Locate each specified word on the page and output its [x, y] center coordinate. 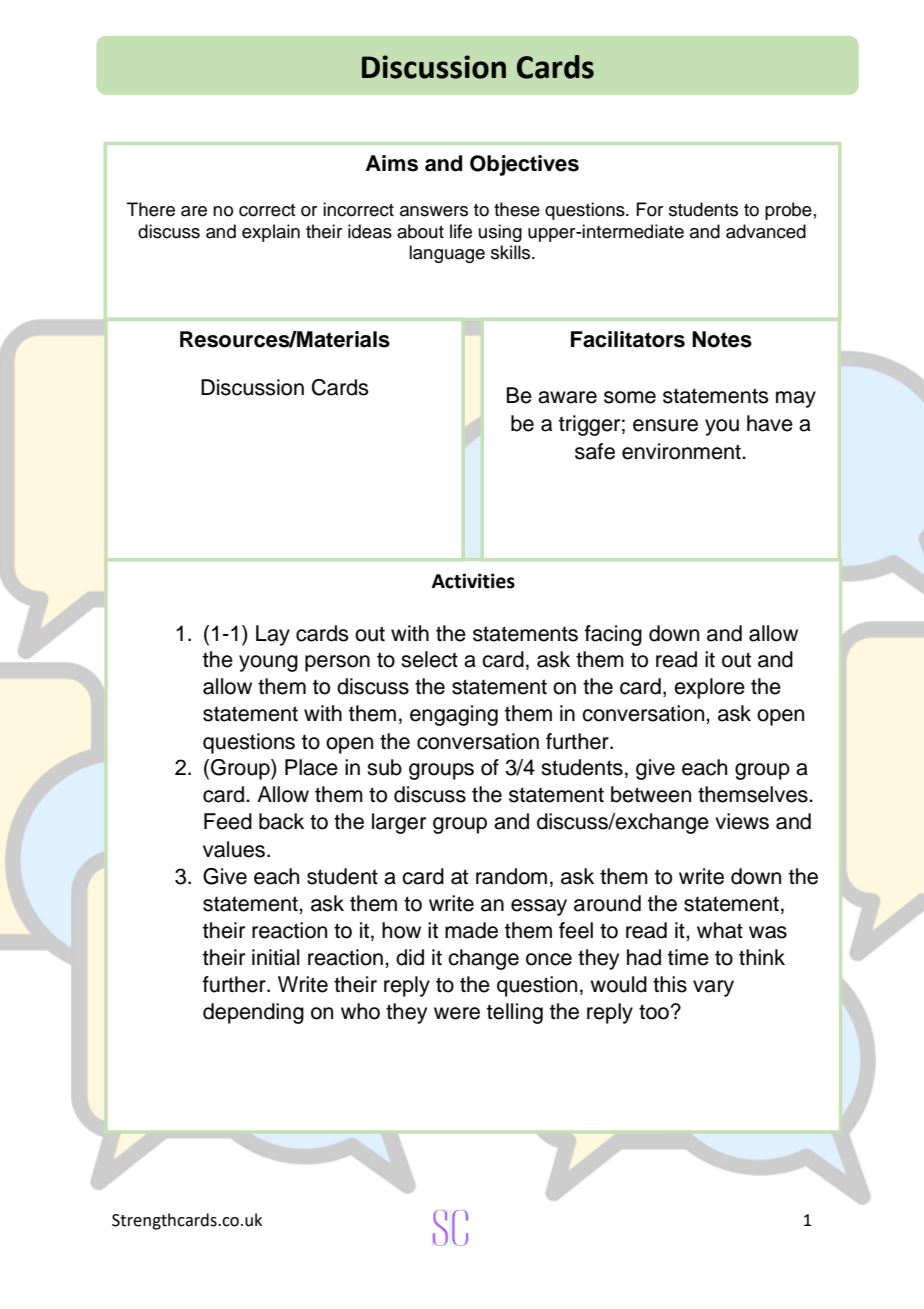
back [281, 821]
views [742, 821]
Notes [722, 339]
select [429, 659]
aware [567, 397]
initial [275, 957]
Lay [273, 635]
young [268, 663]
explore [709, 688]
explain [271, 233]
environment [682, 451]
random [511, 876]
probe [788, 211]
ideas [370, 231]
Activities [473, 581]
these [517, 209]
